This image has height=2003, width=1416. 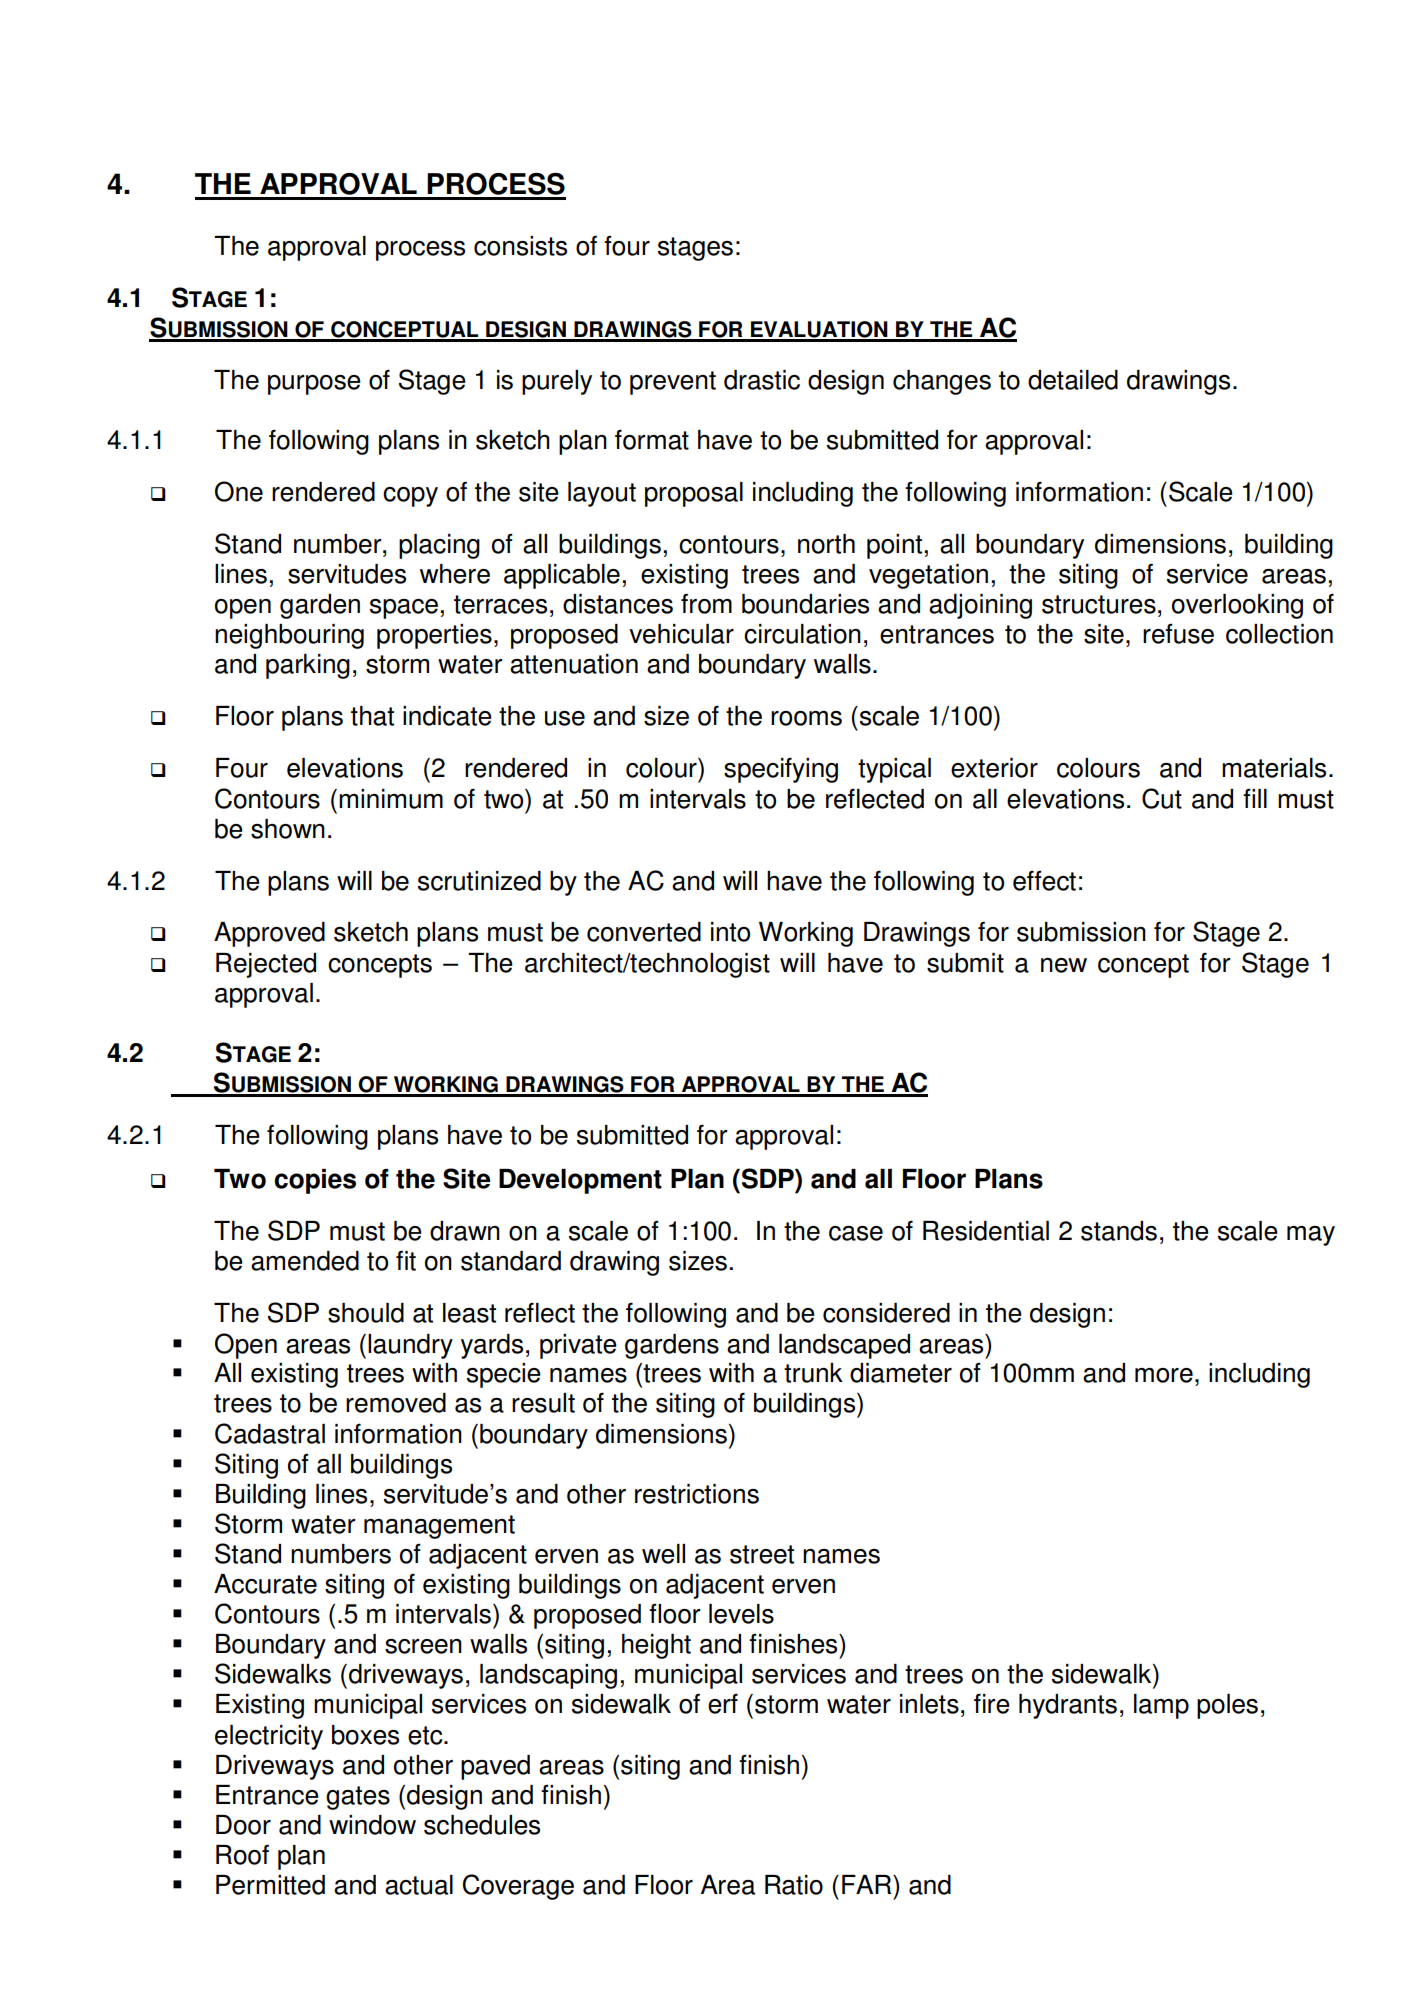 What do you see at coordinates (1161, 1706) in the image?
I see `lamp` at bounding box center [1161, 1706].
